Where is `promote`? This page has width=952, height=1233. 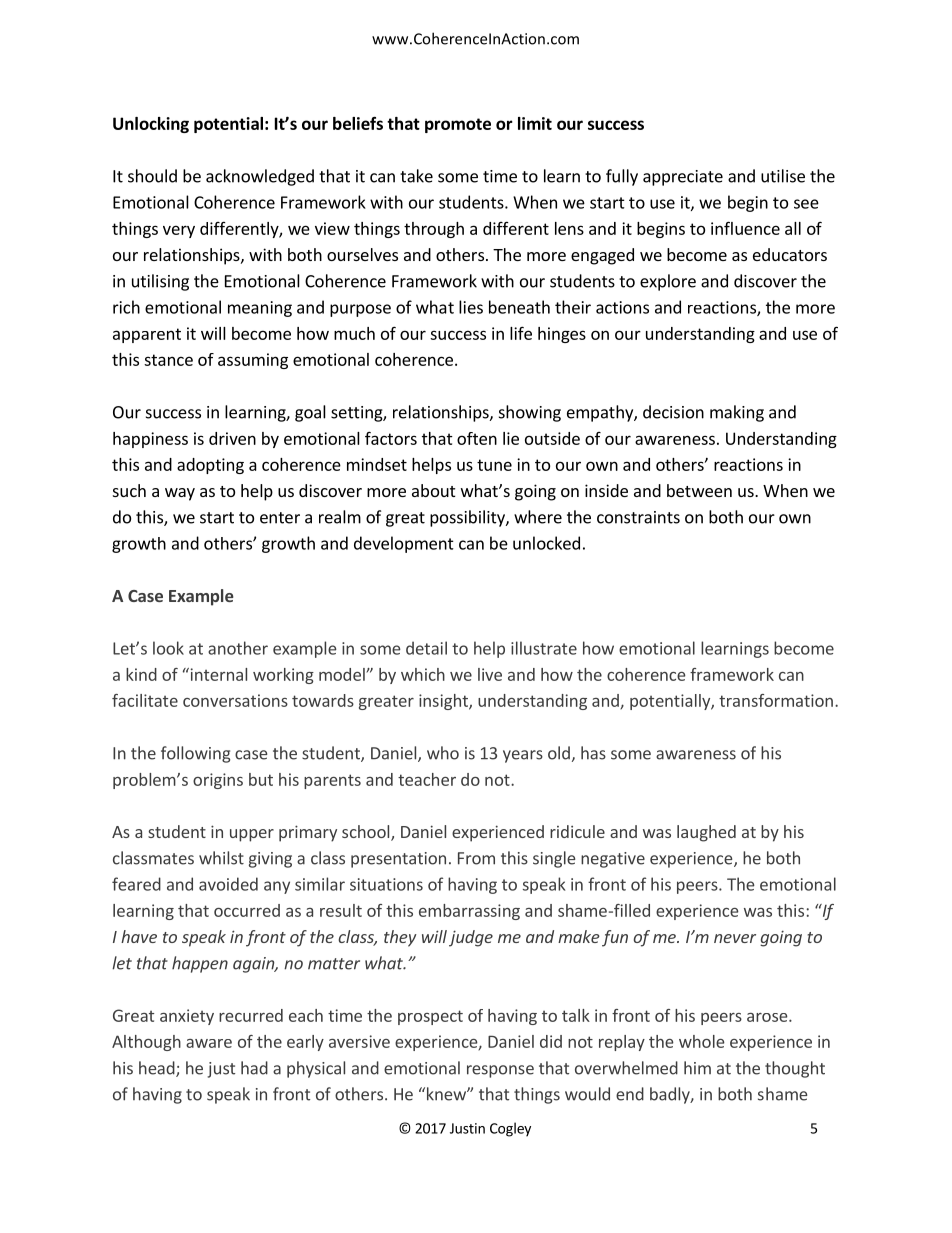
promote is located at coordinates (458, 125).
